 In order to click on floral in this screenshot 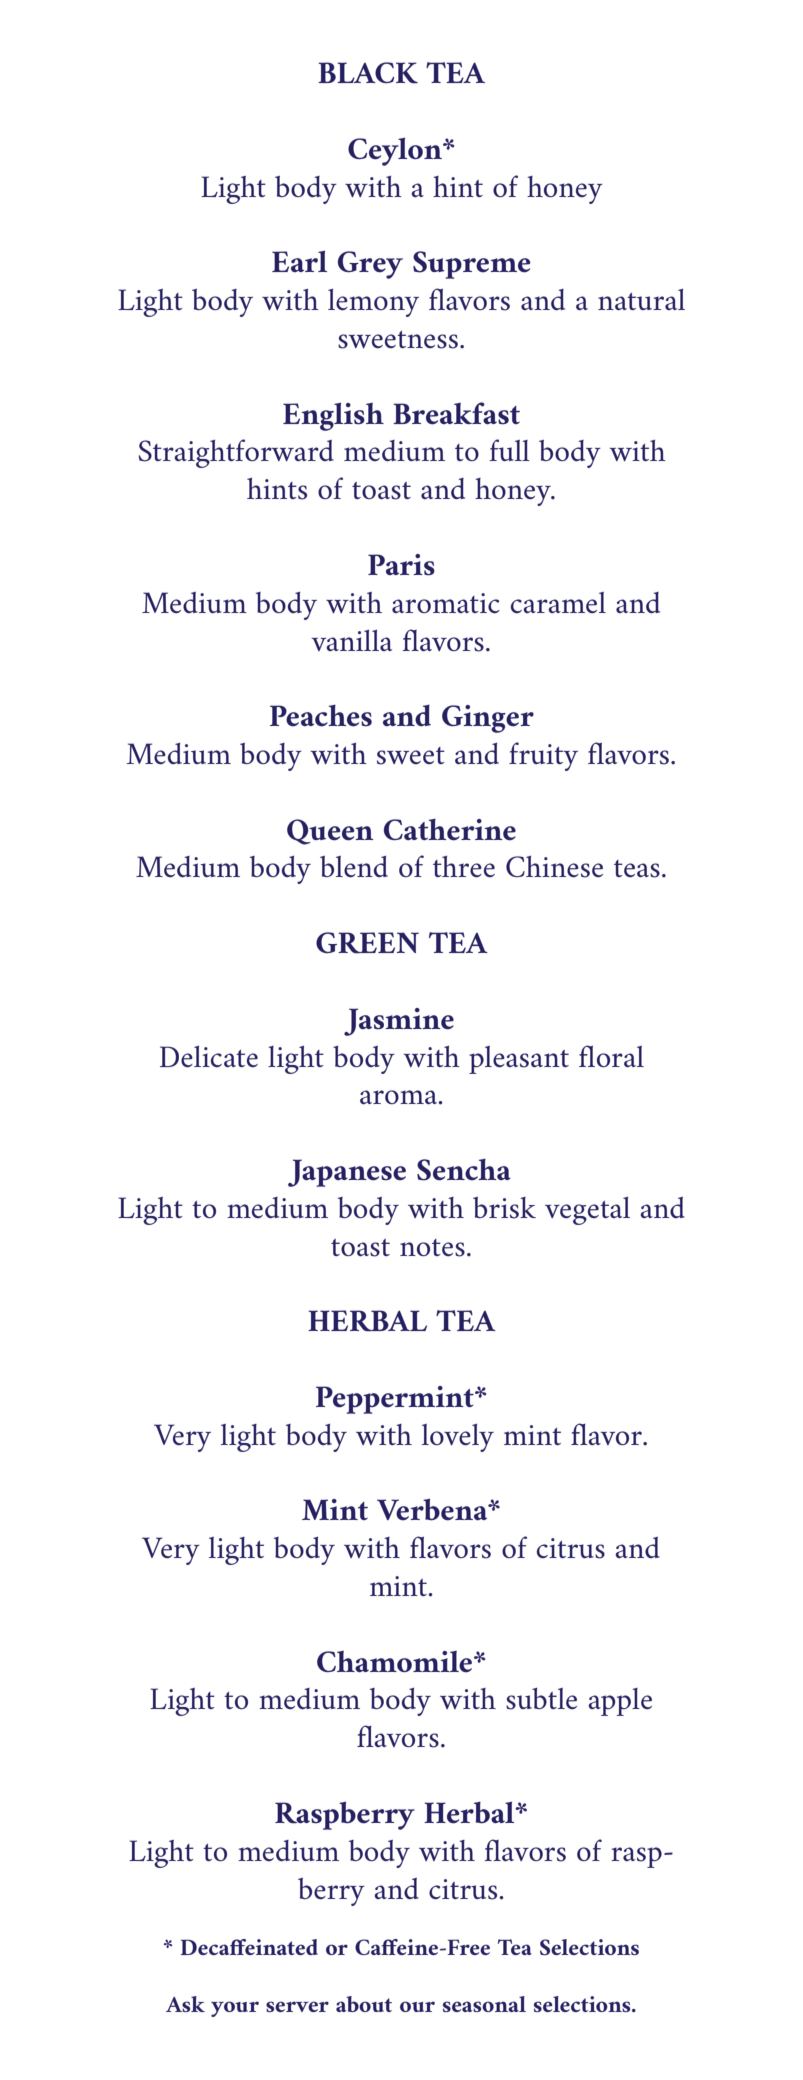, I will do `click(611, 1056)`.
